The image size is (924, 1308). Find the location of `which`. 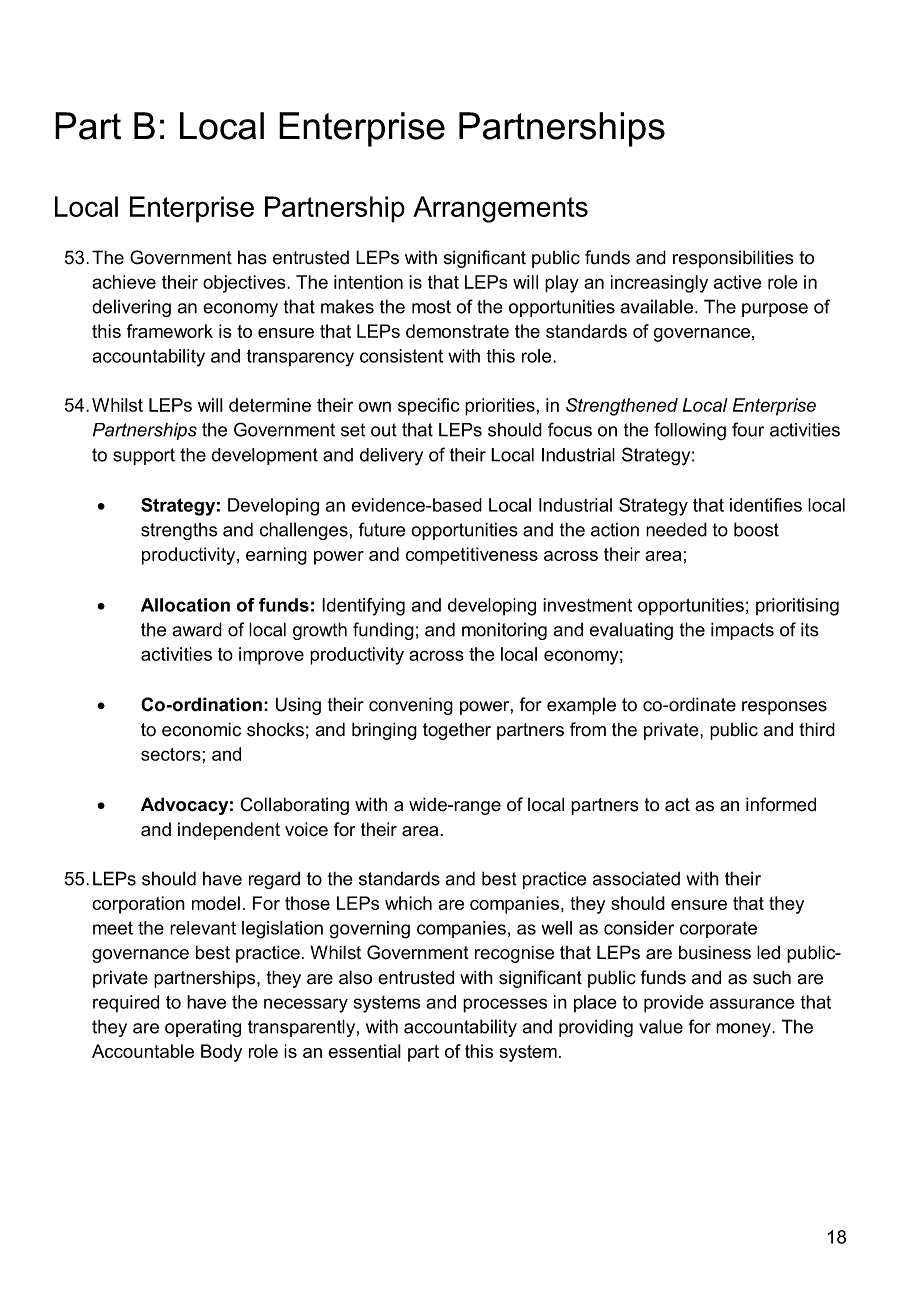

which is located at coordinates (408, 903).
